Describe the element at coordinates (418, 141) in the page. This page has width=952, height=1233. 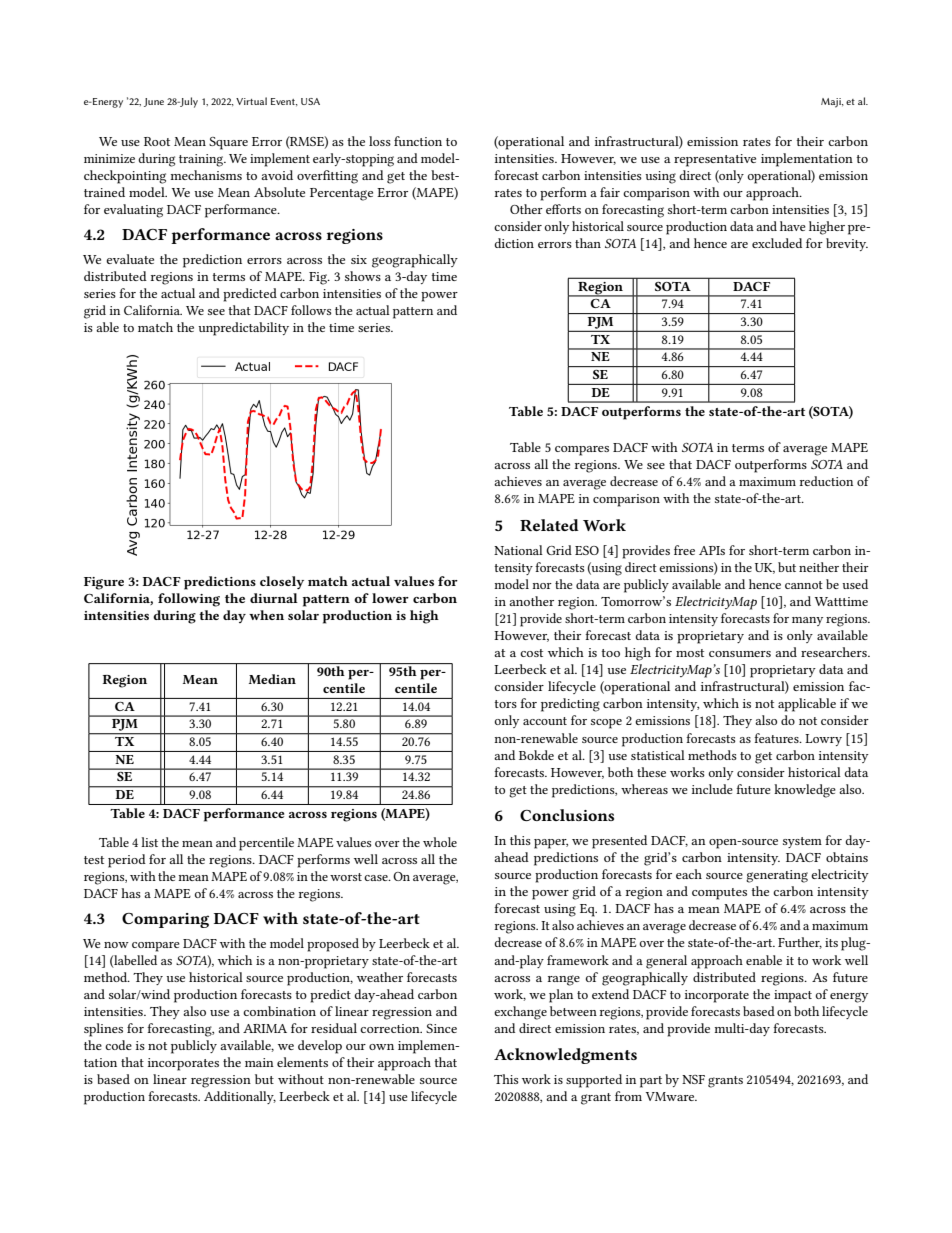
I see `function` at that location.
